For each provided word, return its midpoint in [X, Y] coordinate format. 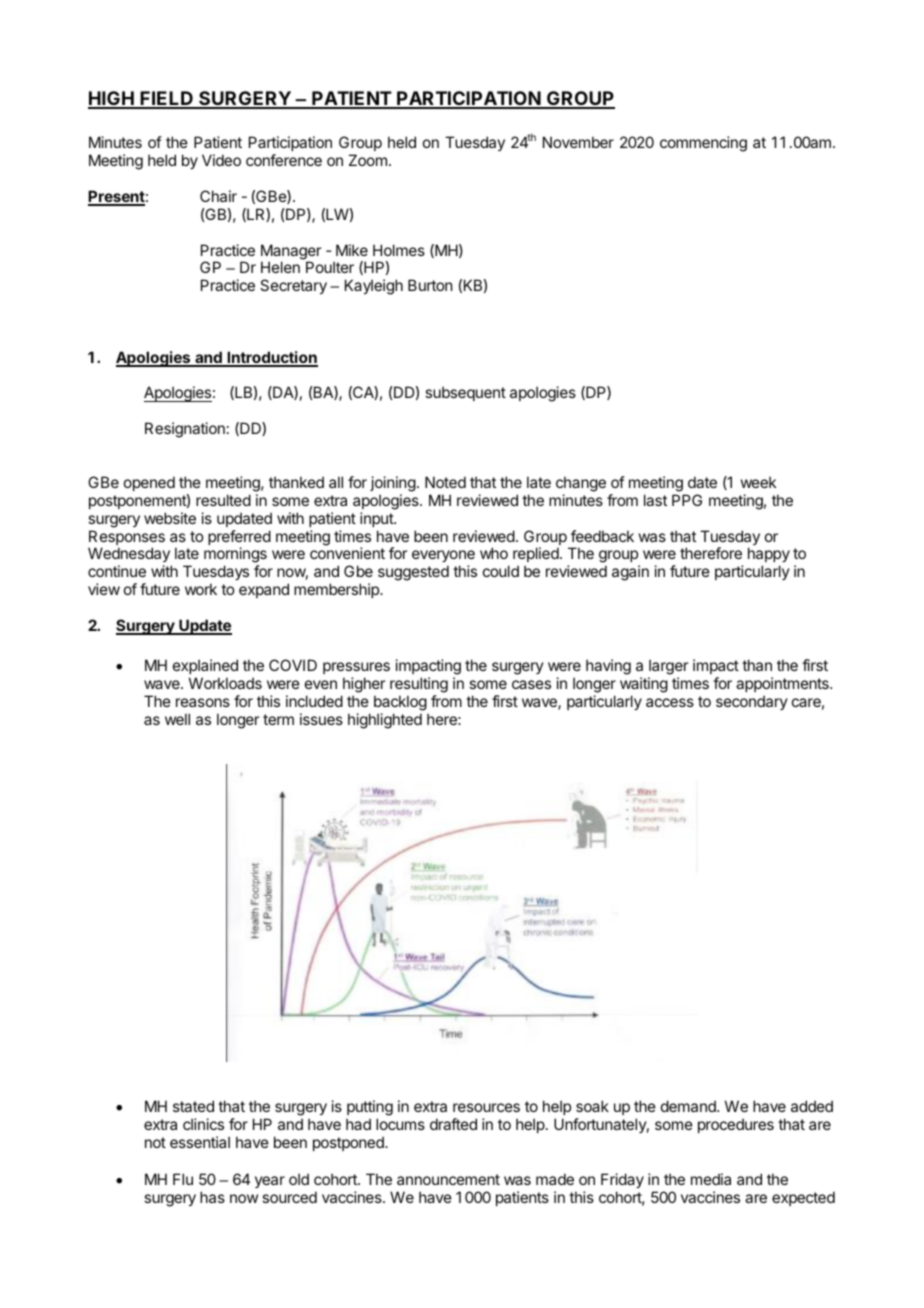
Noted [445, 482]
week [758, 482]
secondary [752, 702]
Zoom [368, 160]
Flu [183, 1179]
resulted [223, 500]
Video [221, 160]
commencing [703, 144]
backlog [400, 703]
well [177, 719]
